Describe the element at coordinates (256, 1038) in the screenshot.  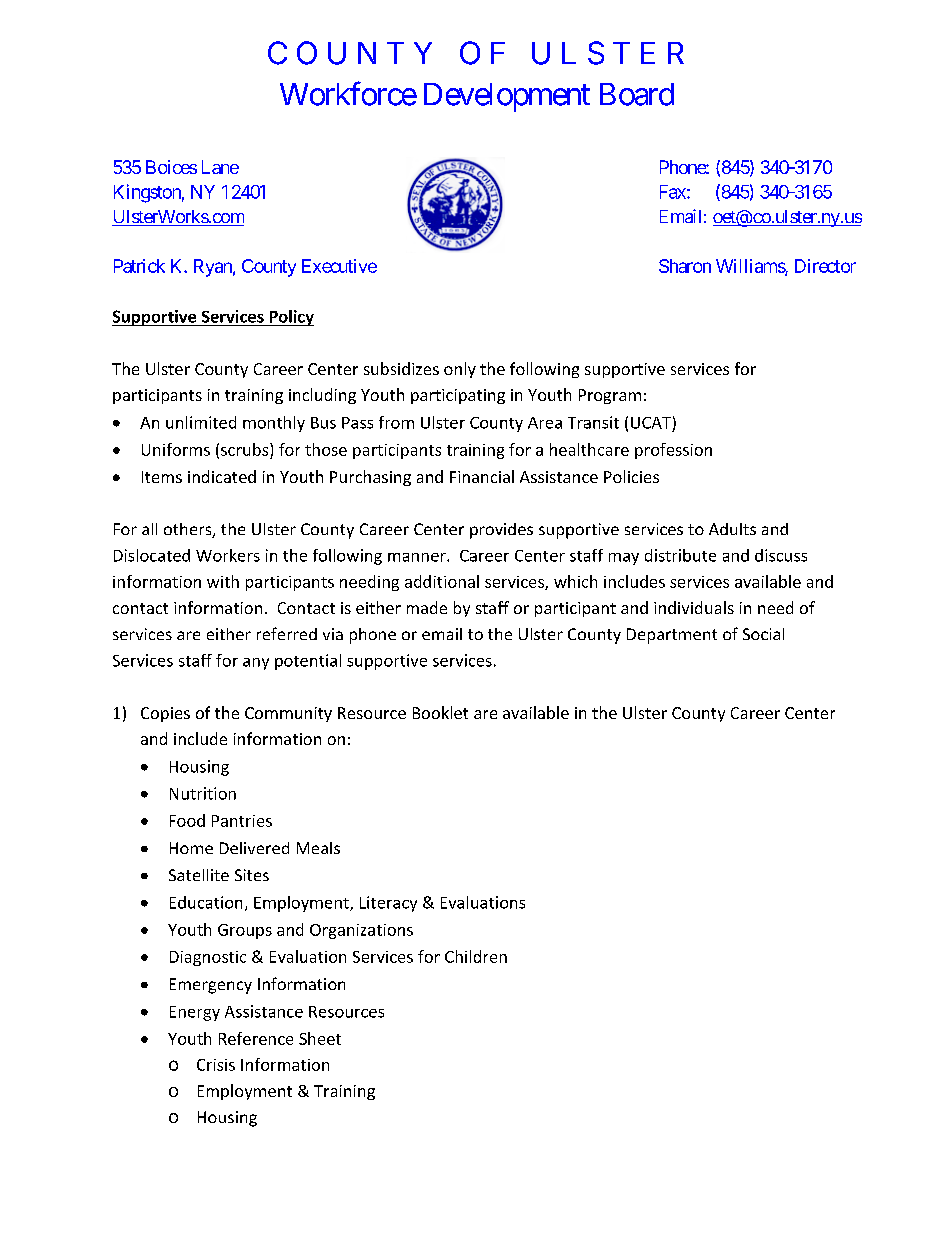
I see `Reference` at that location.
